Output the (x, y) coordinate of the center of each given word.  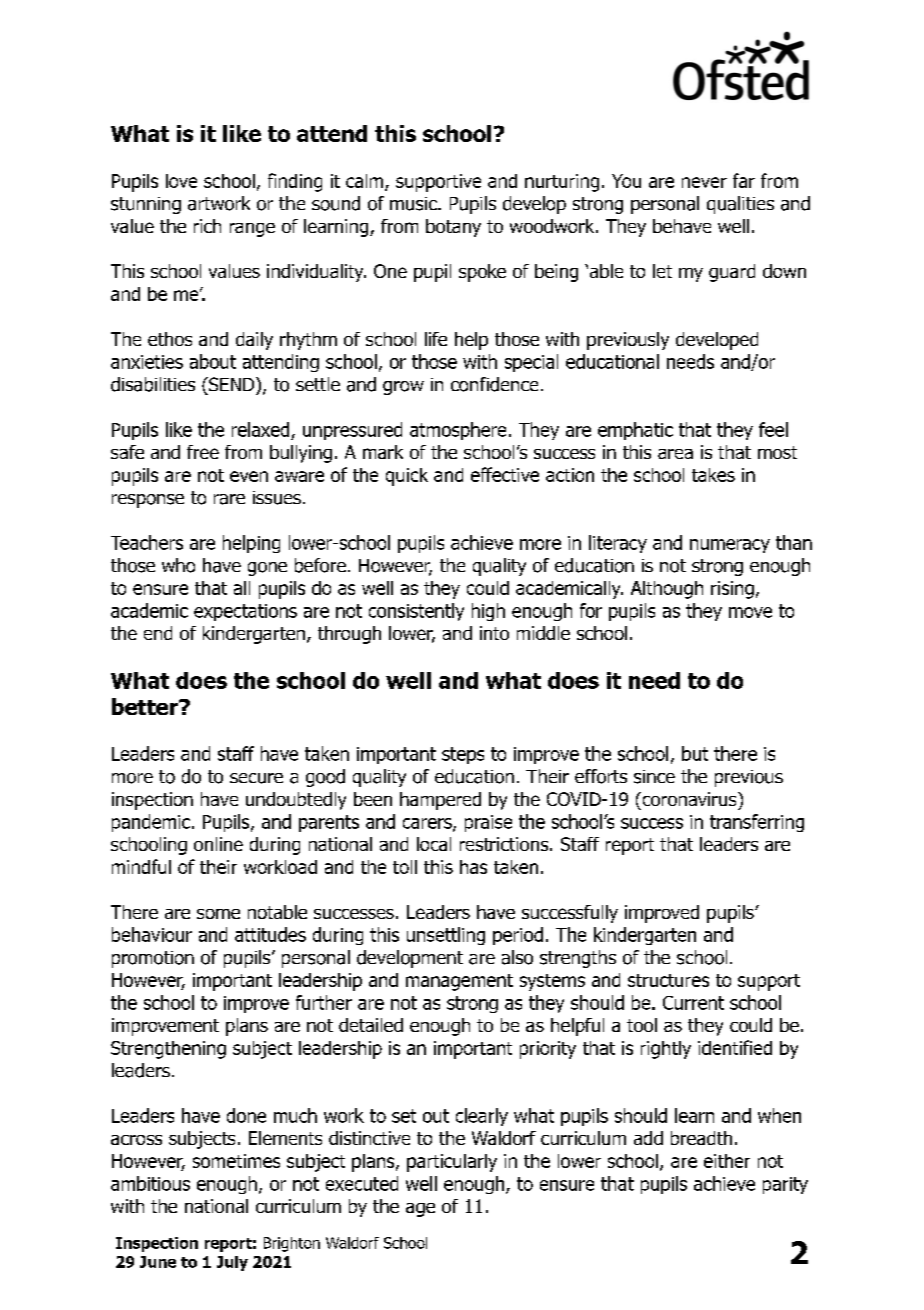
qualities (740, 205)
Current (693, 1003)
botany (453, 228)
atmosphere (458, 431)
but (695, 753)
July (232, 1263)
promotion (153, 959)
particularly (452, 1163)
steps (463, 755)
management (459, 982)
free (203, 452)
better (146, 706)
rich (207, 226)
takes (713, 475)
